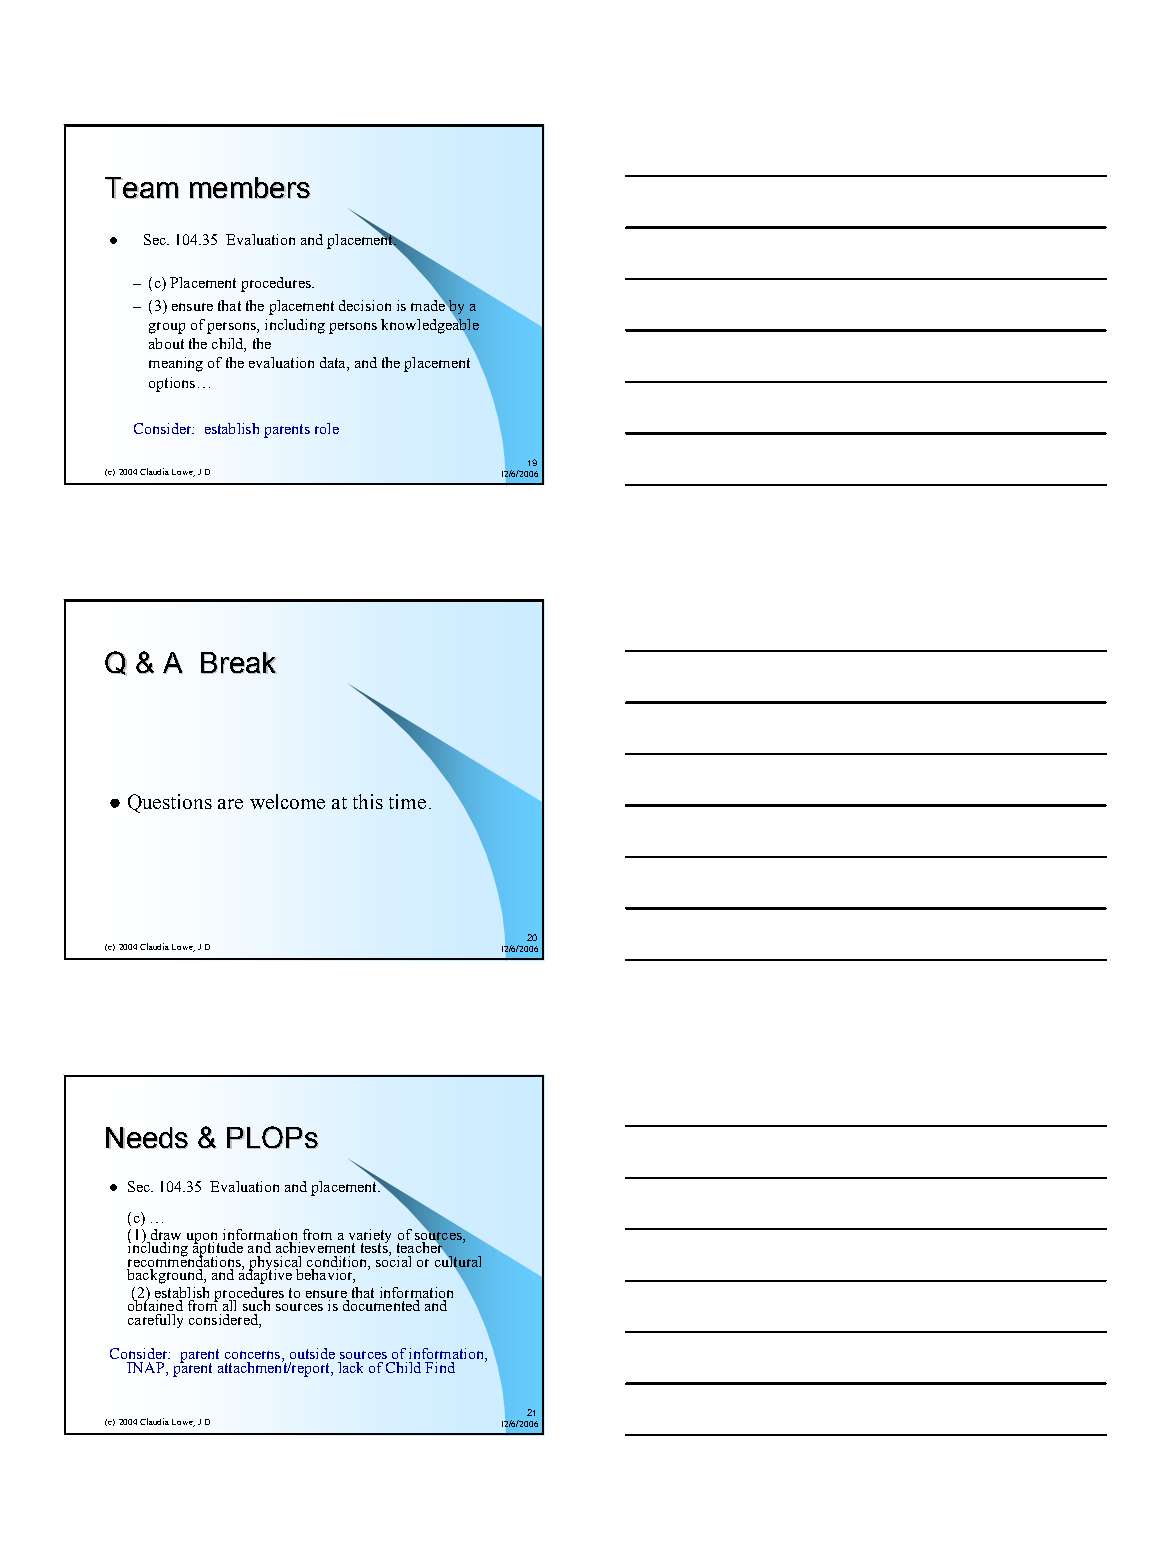  I want to click on meaning, so click(176, 364).
